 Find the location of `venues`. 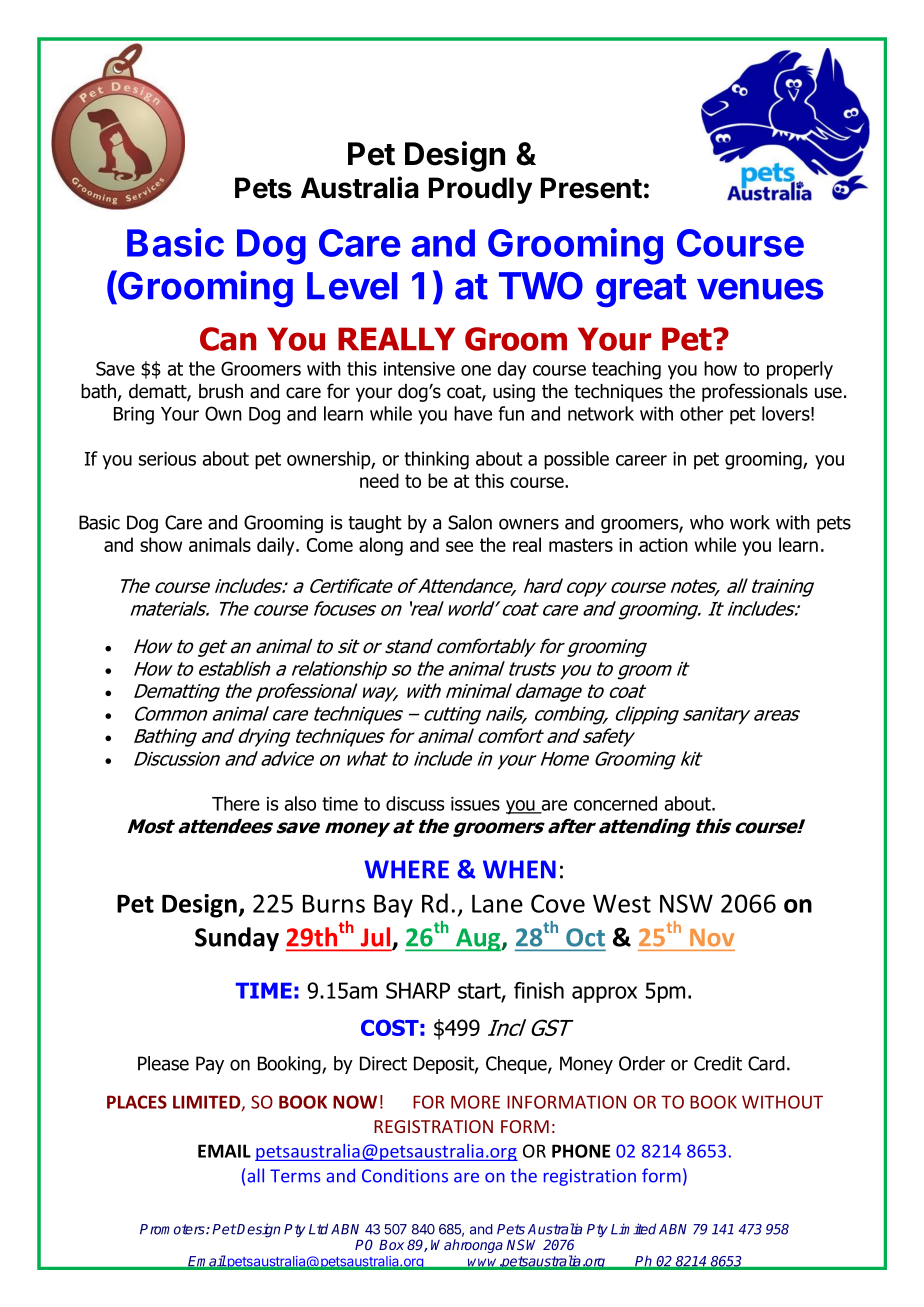

venues is located at coordinates (760, 289).
